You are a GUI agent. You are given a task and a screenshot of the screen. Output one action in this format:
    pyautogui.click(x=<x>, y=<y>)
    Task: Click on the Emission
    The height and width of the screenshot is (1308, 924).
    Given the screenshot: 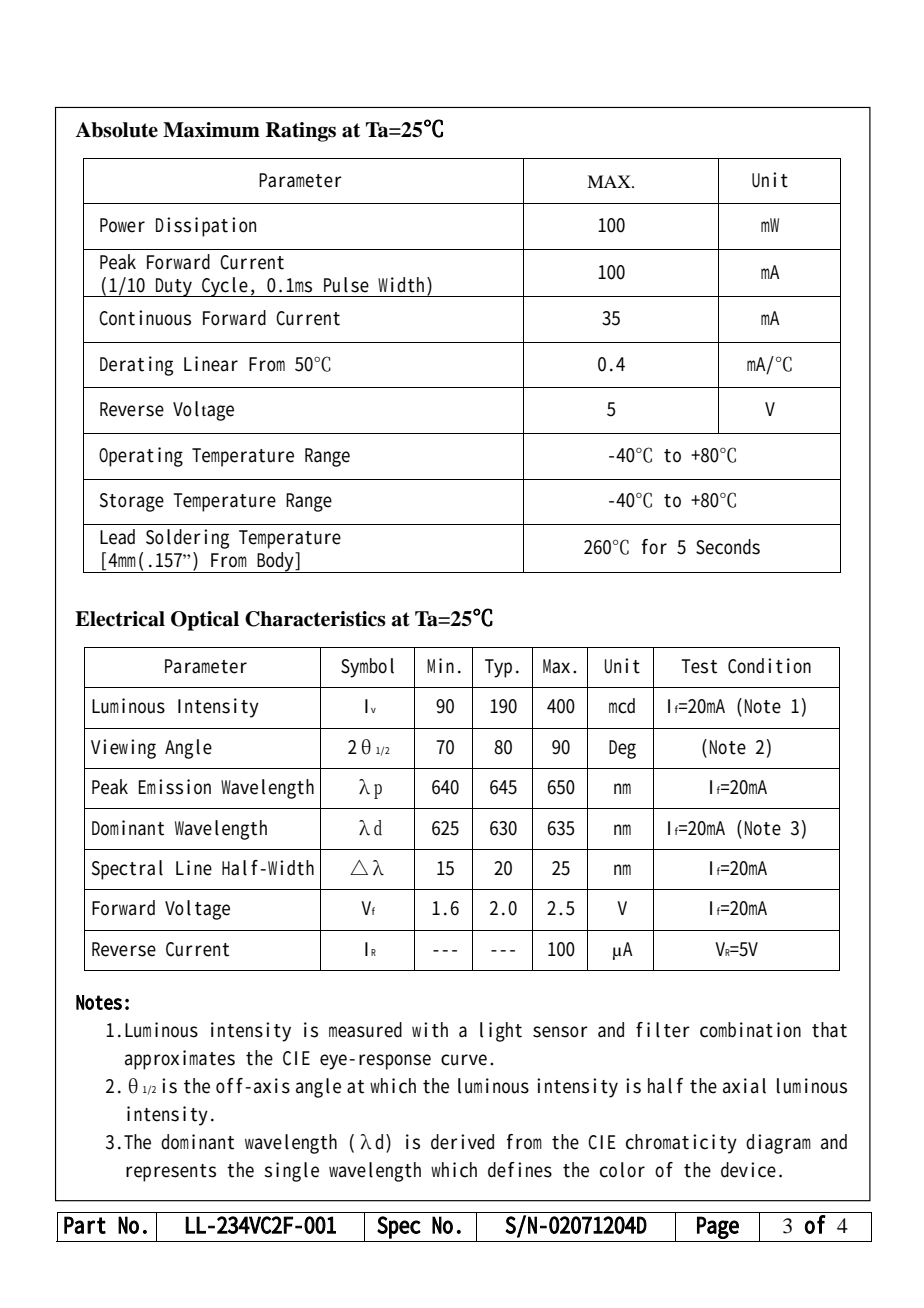 What is the action you would take?
    pyautogui.click(x=174, y=787)
